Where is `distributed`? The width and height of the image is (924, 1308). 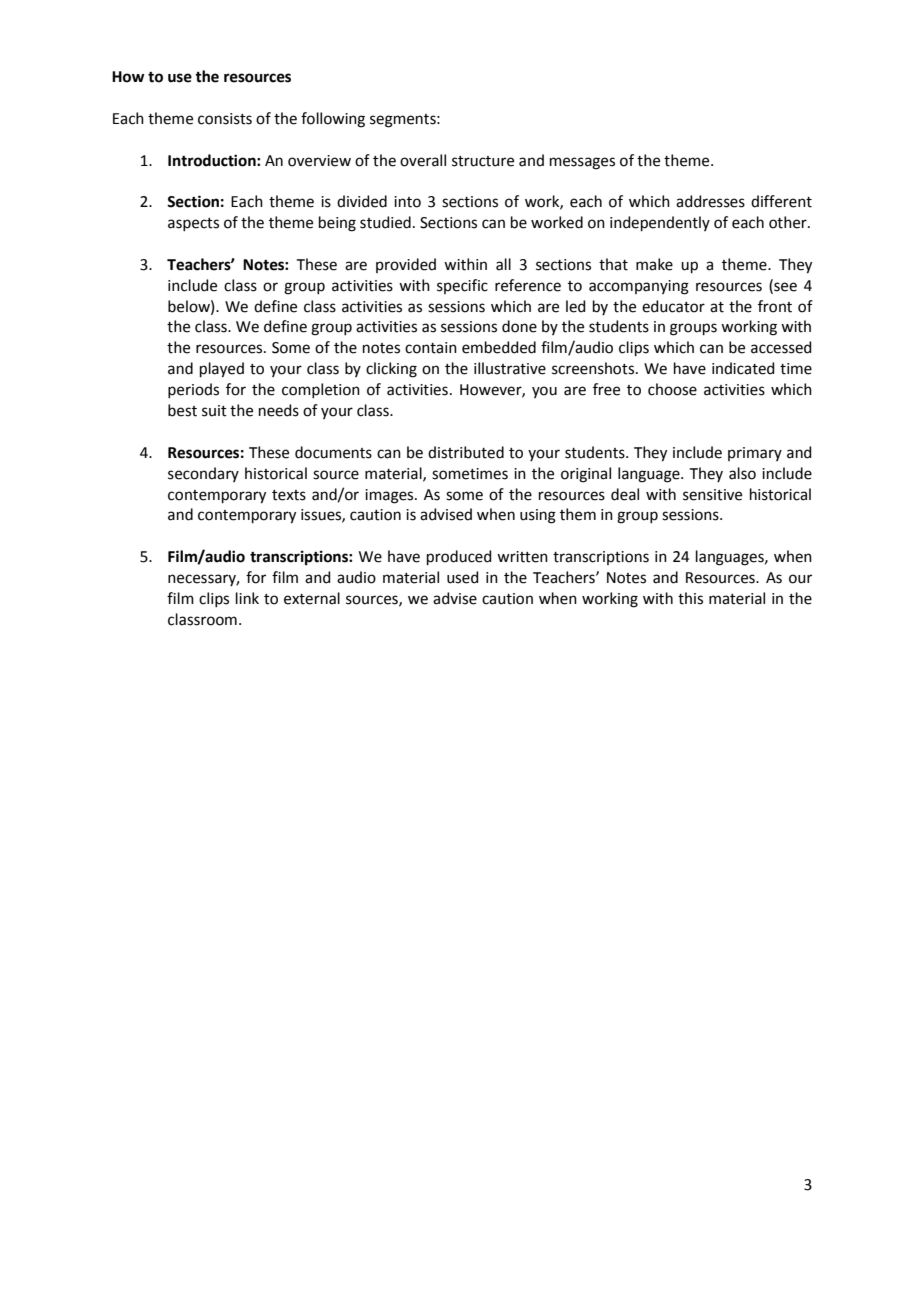 distributed is located at coordinates (466, 452).
